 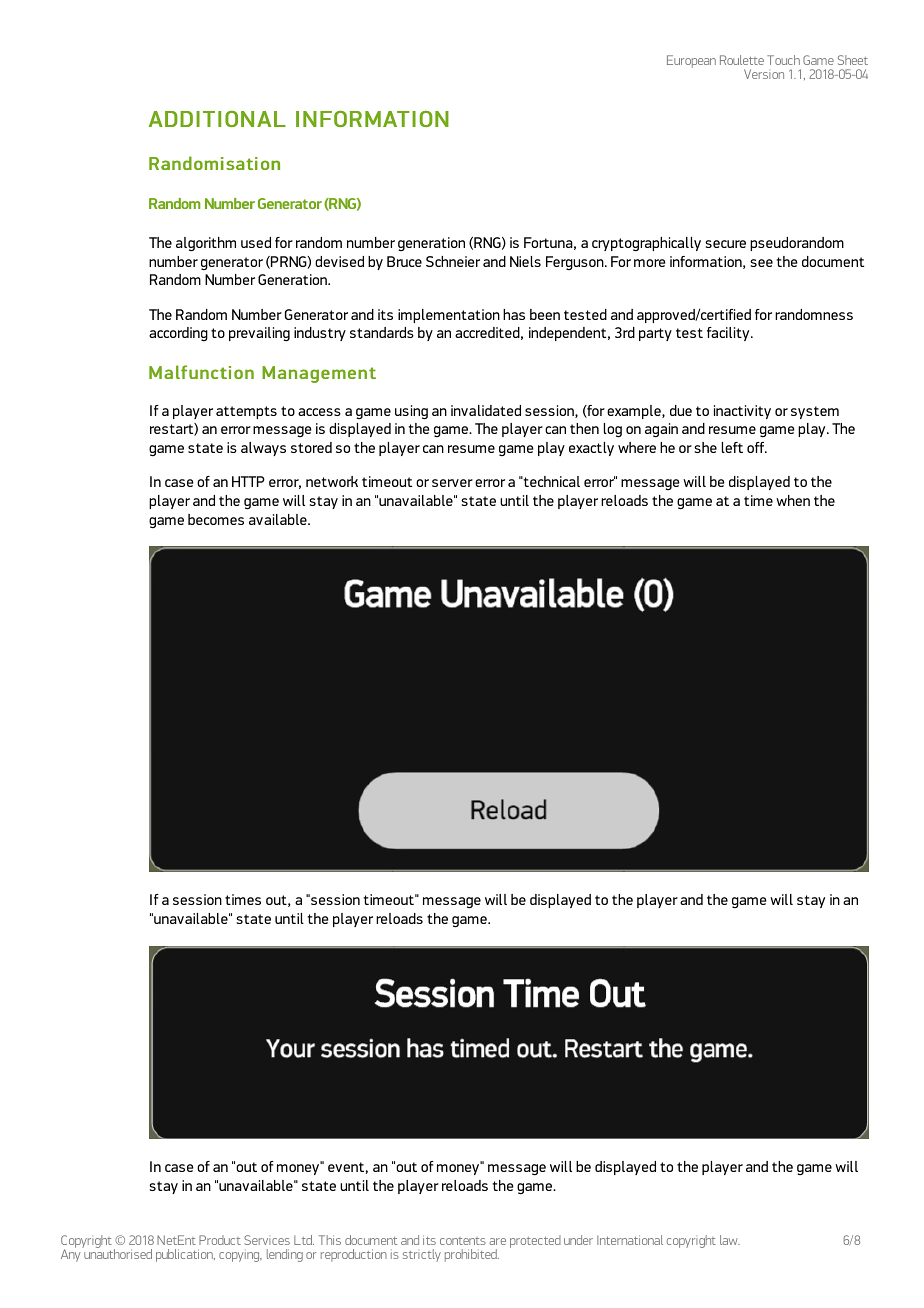 I want to click on when, so click(x=793, y=500).
